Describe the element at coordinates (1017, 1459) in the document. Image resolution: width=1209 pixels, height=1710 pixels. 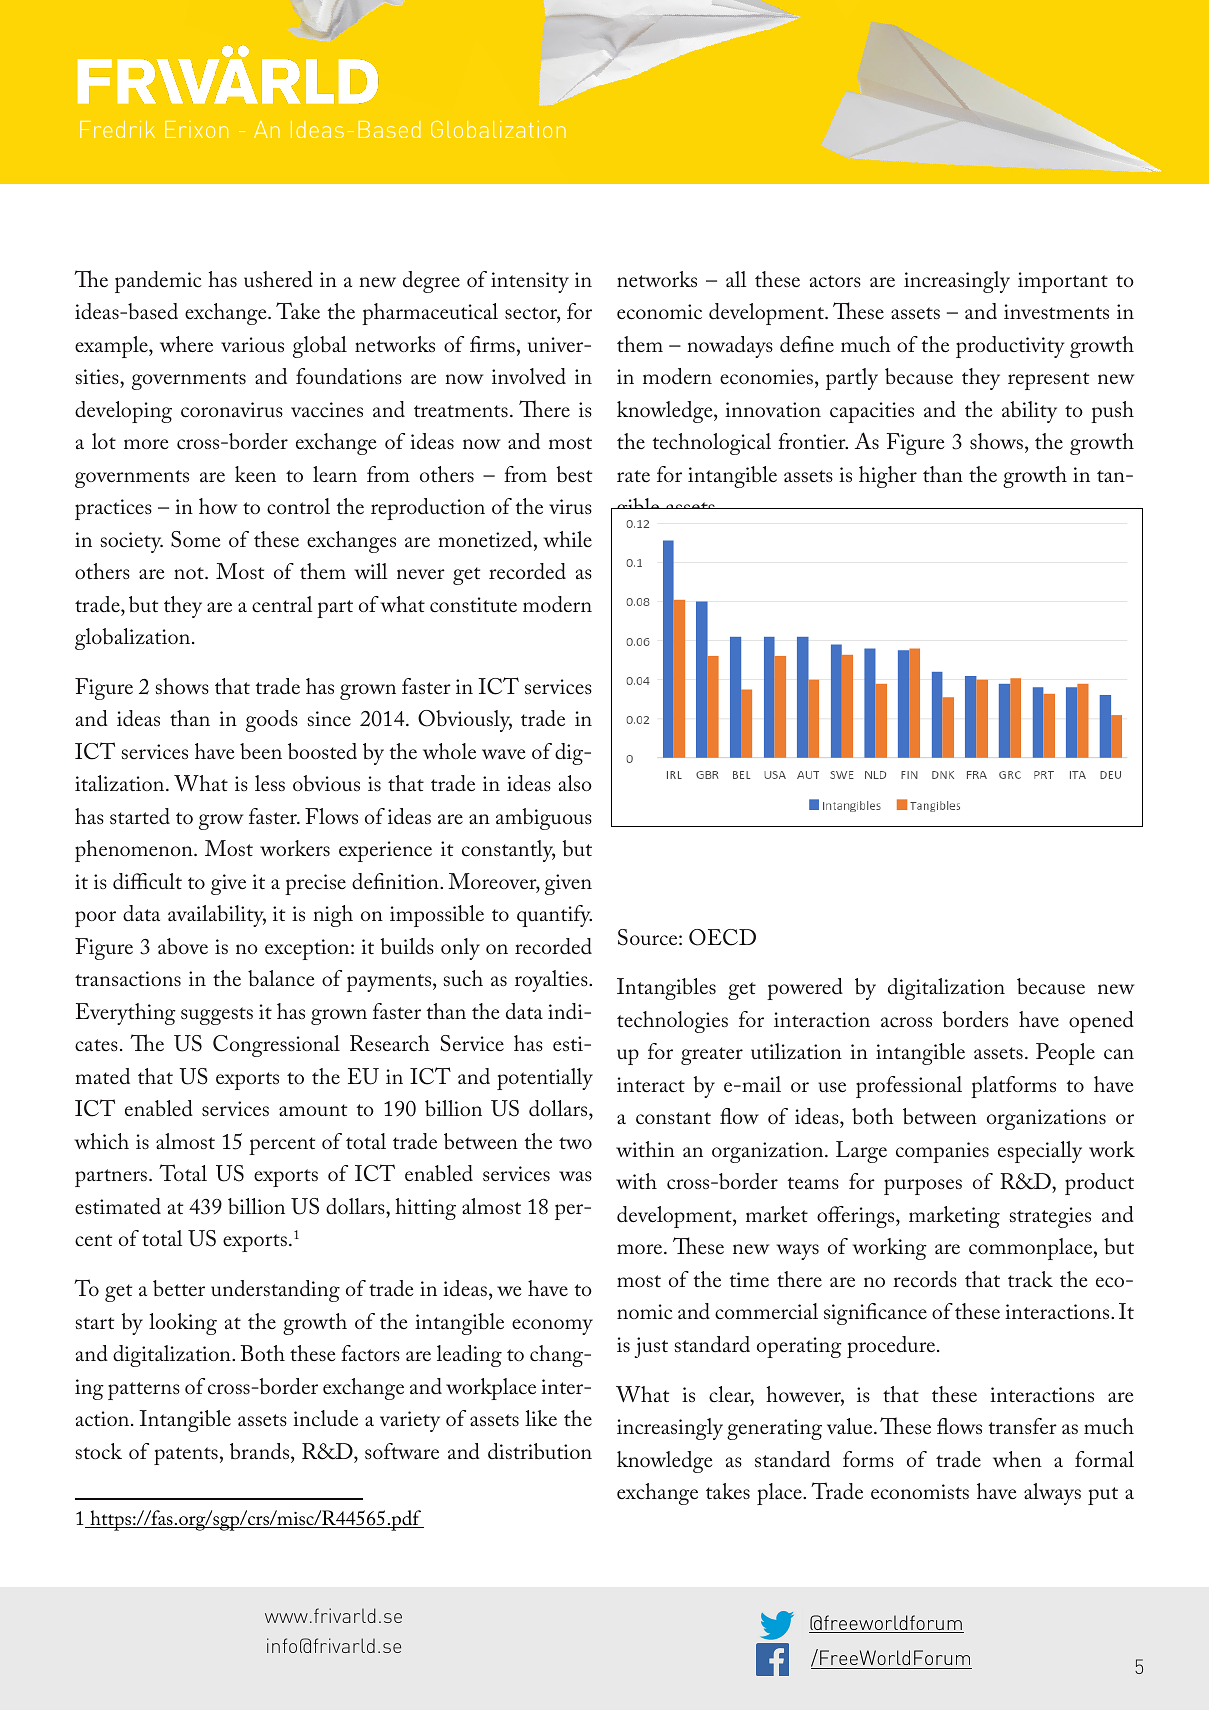
I see `when` at that location.
